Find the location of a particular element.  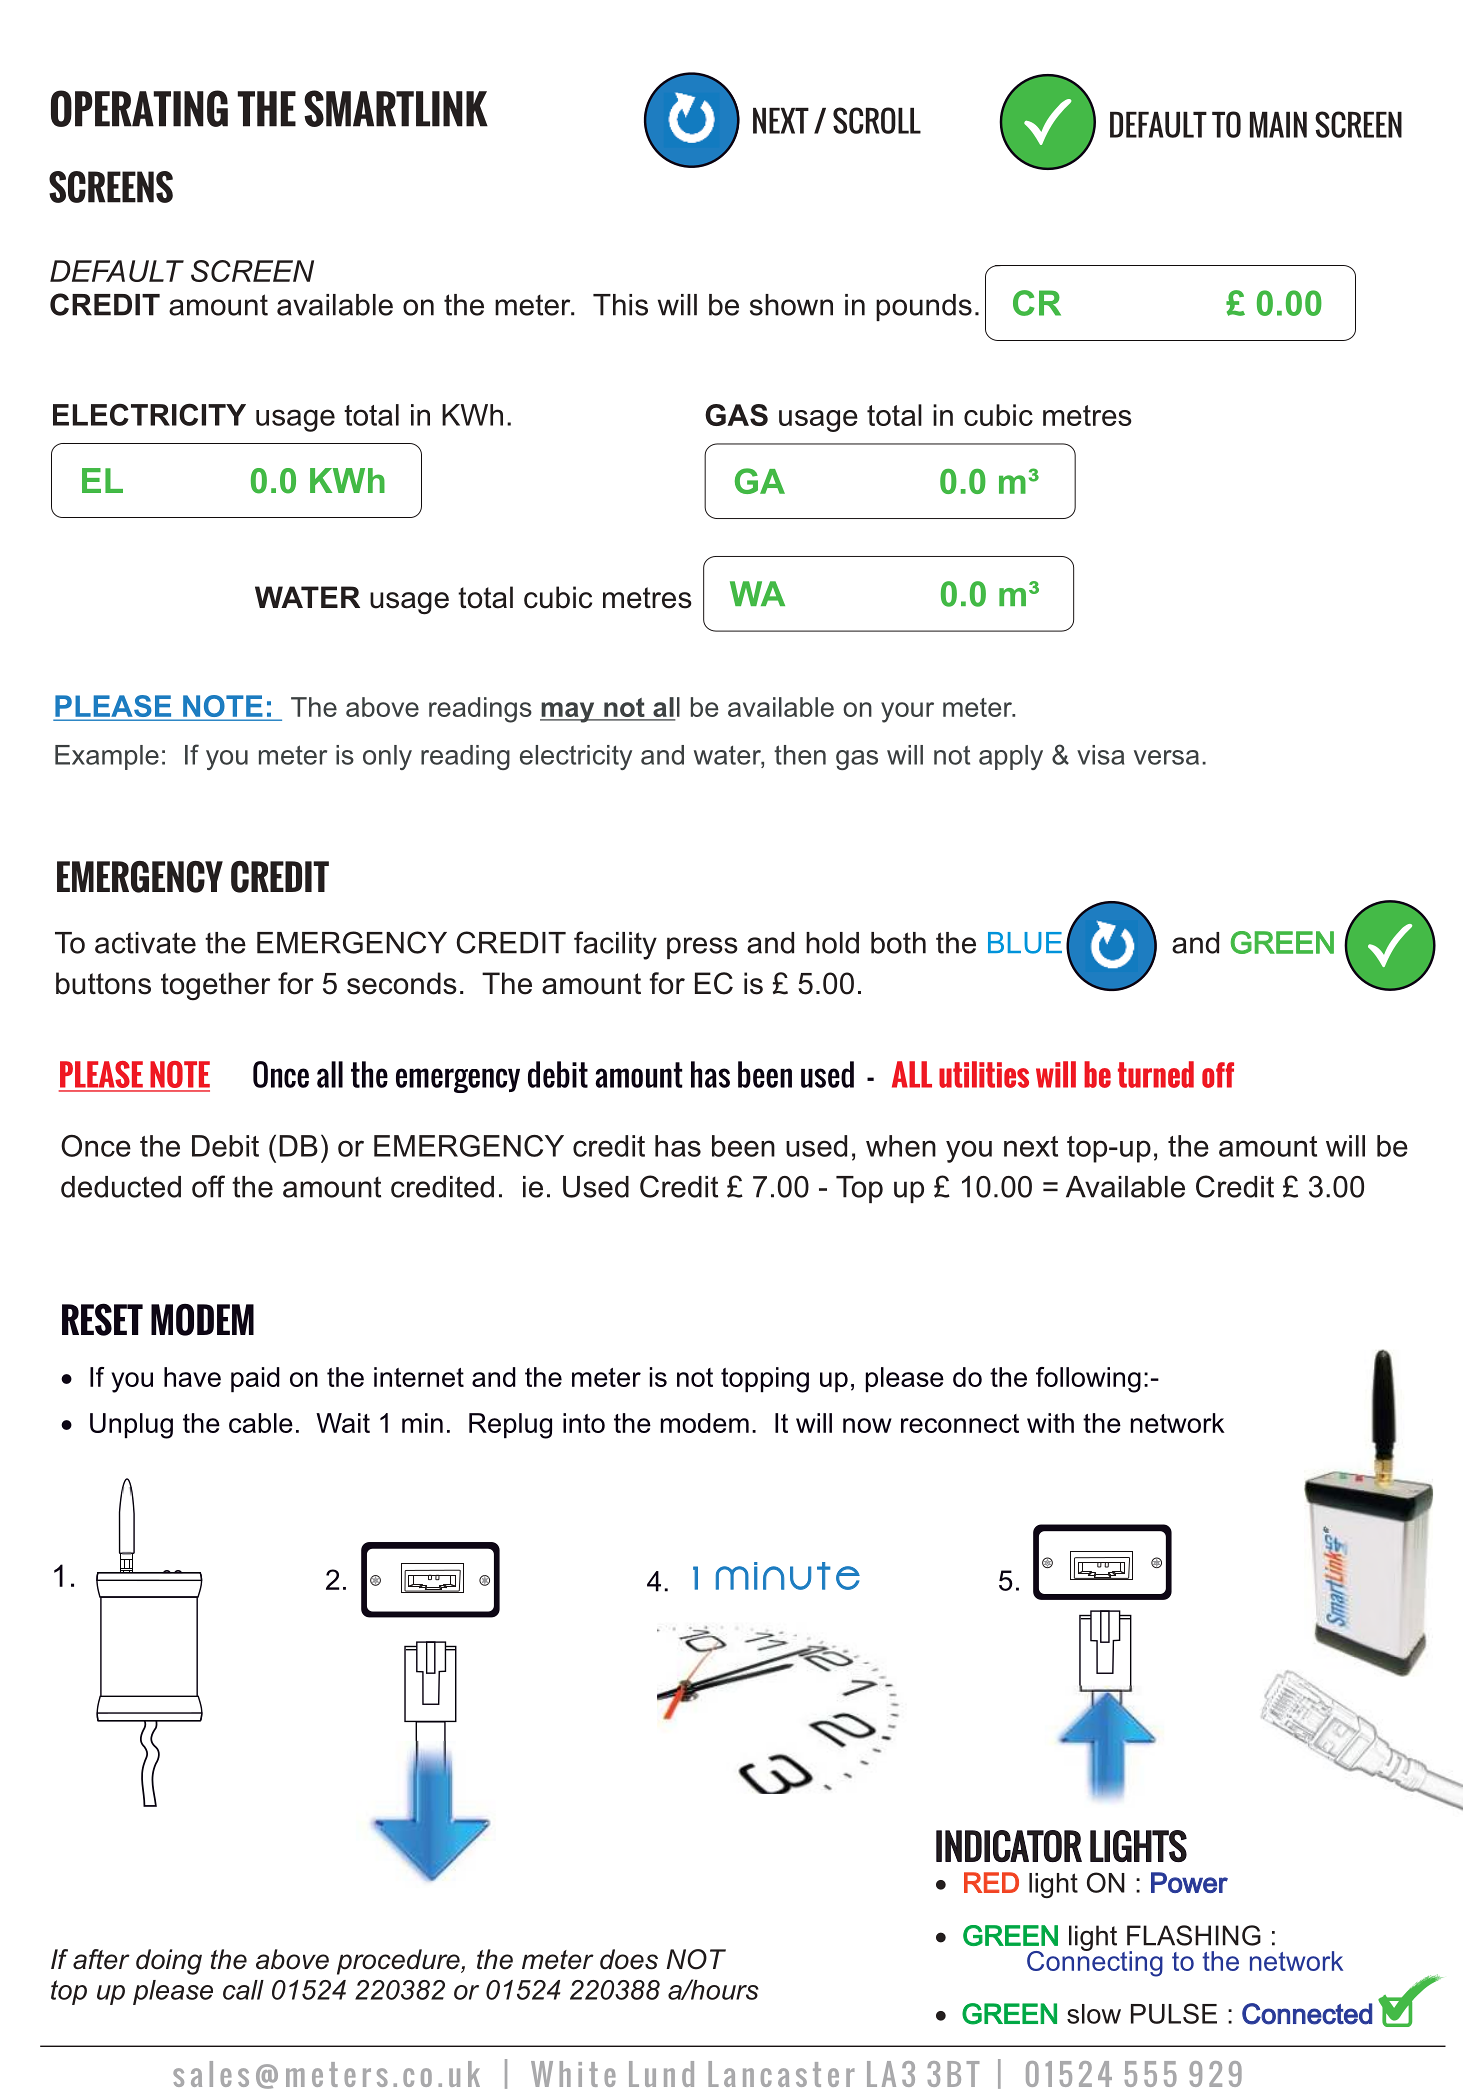

MAIN is located at coordinates (1278, 125).
